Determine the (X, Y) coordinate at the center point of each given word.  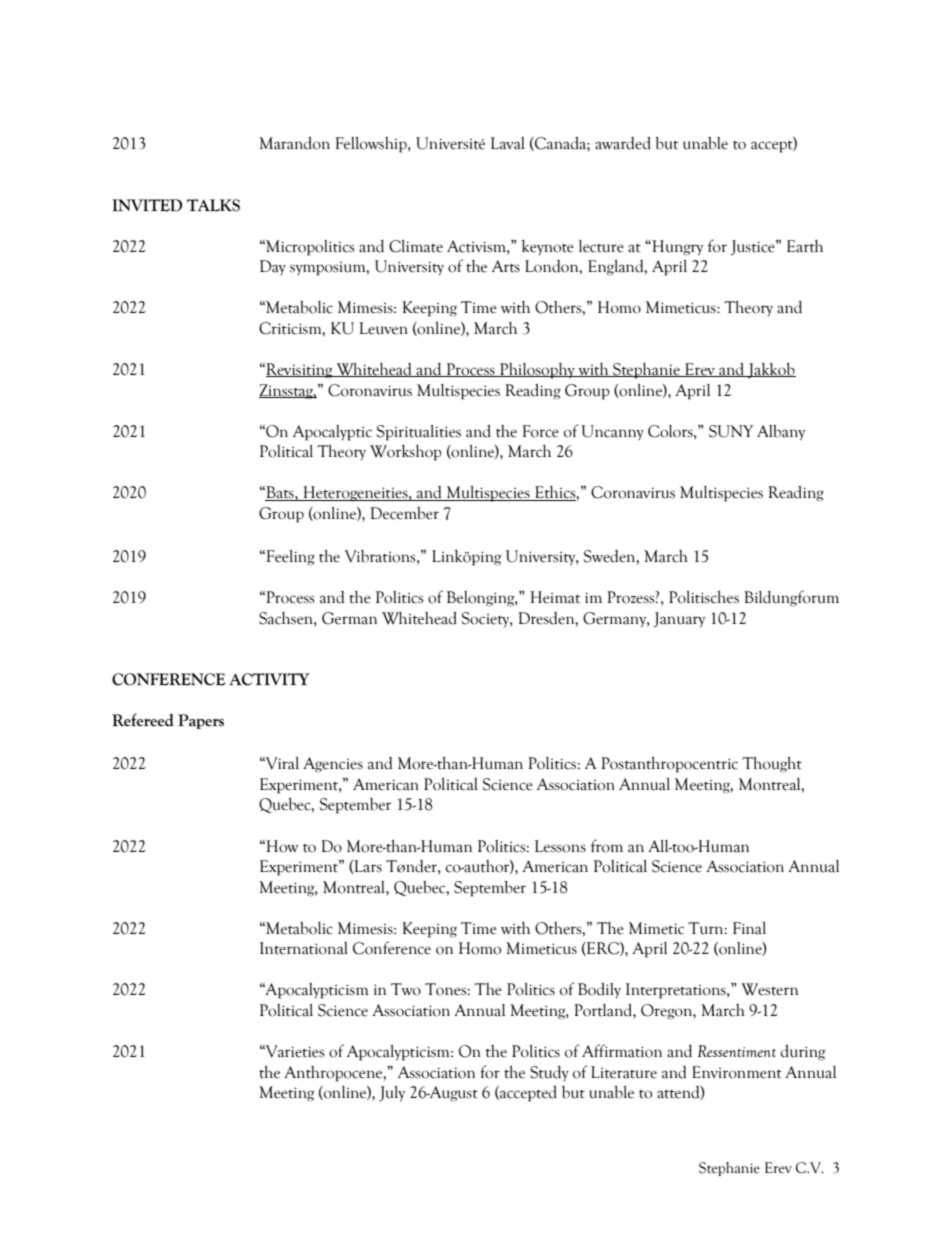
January (679, 620)
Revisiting (299, 371)
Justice (754, 247)
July (392, 1094)
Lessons (560, 846)
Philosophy (537, 371)
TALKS (213, 205)
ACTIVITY (269, 679)
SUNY (731, 431)
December (404, 513)
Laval (508, 143)
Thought (772, 765)
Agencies (333, 765)
